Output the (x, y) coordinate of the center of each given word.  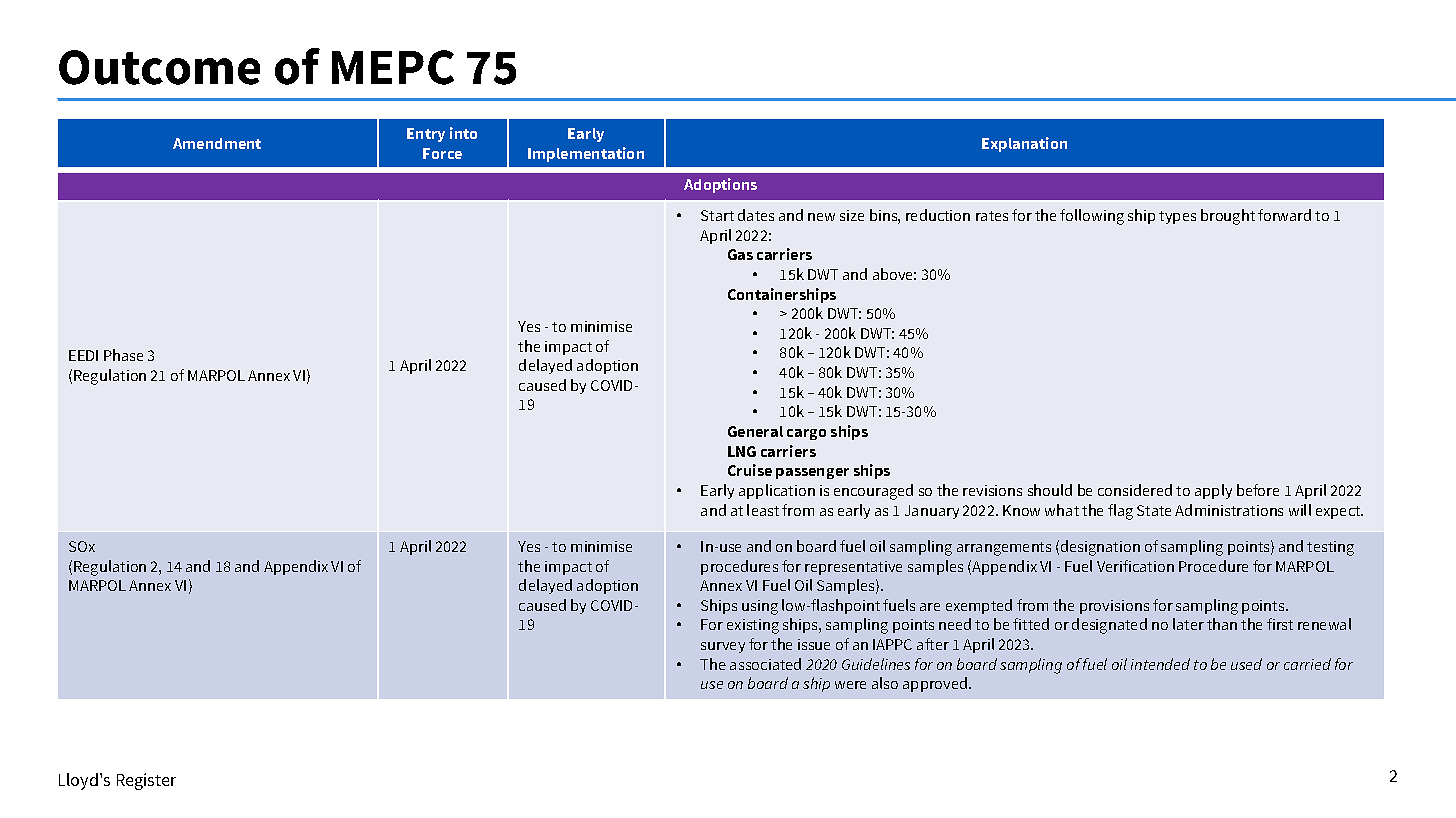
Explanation (1024, 144)
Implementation (586, 154)
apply (1213, 491)
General (755, 431)
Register (146, 781)
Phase (123, 355)
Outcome (159, 67)
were (850, 685)
